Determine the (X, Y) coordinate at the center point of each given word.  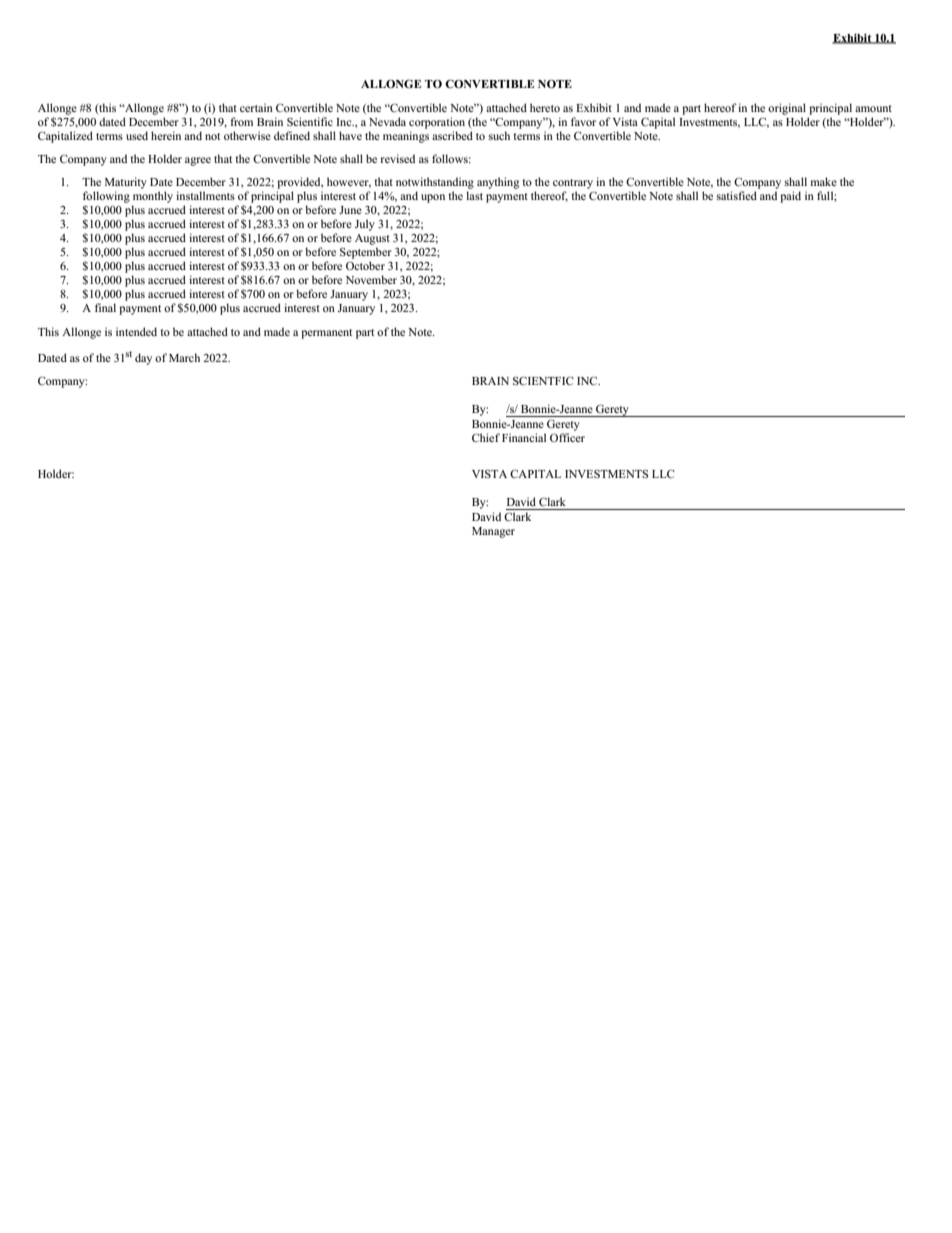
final (105, 307)
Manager (493, 532)
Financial (524, 437)
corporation (437, 123)
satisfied (737, 195)
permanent (326, 334)
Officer (567, 437)
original (787, 109)
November (371, 279)
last (474, 195)
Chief (486, 437)
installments (205, 195)
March (184, 357)
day (143, 359)
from (241, 121)
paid (790, 197)
